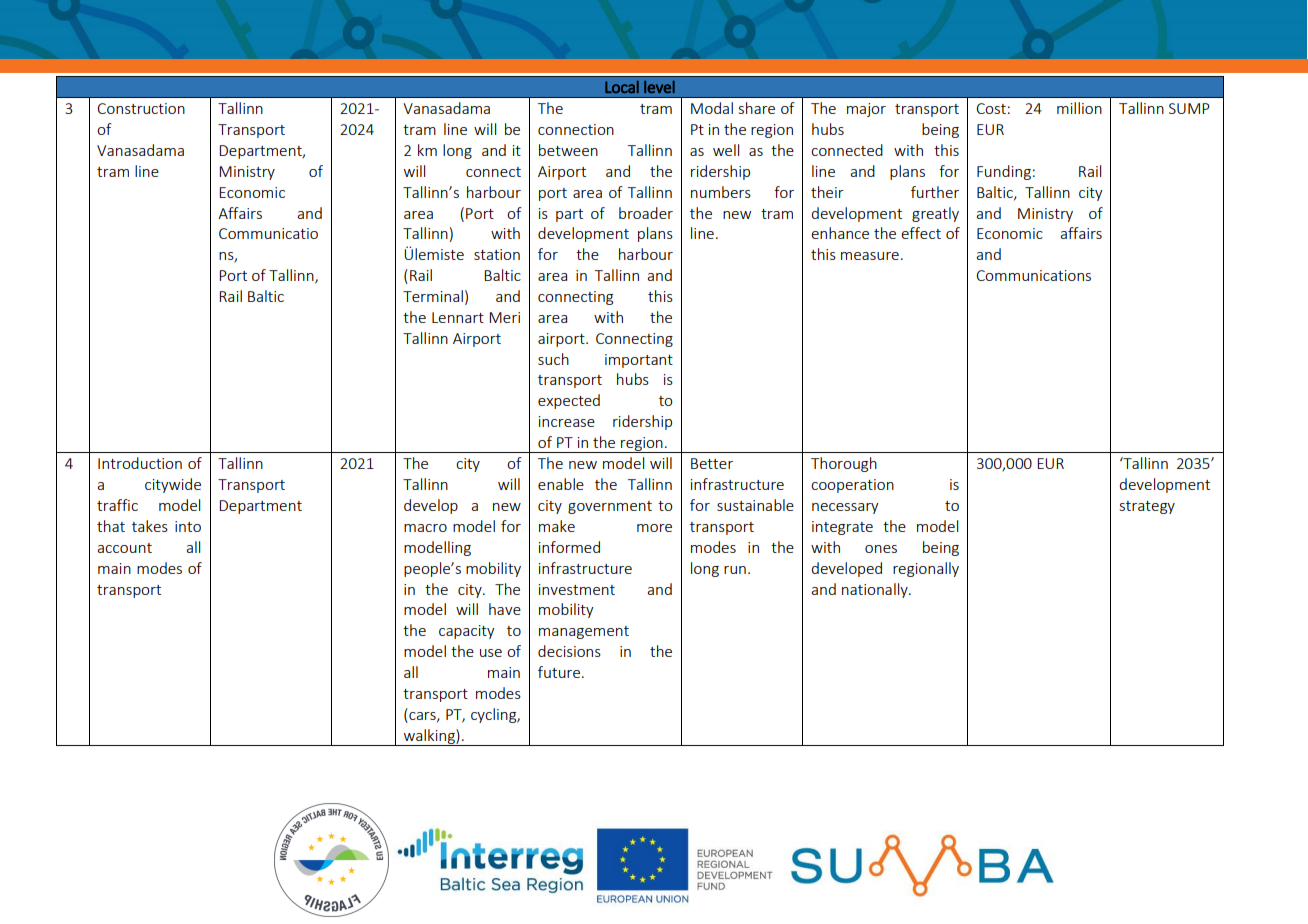  What do you see at coordinates (141, 108) in the page?
I see `Construction` at bounding box center [141, 108].
